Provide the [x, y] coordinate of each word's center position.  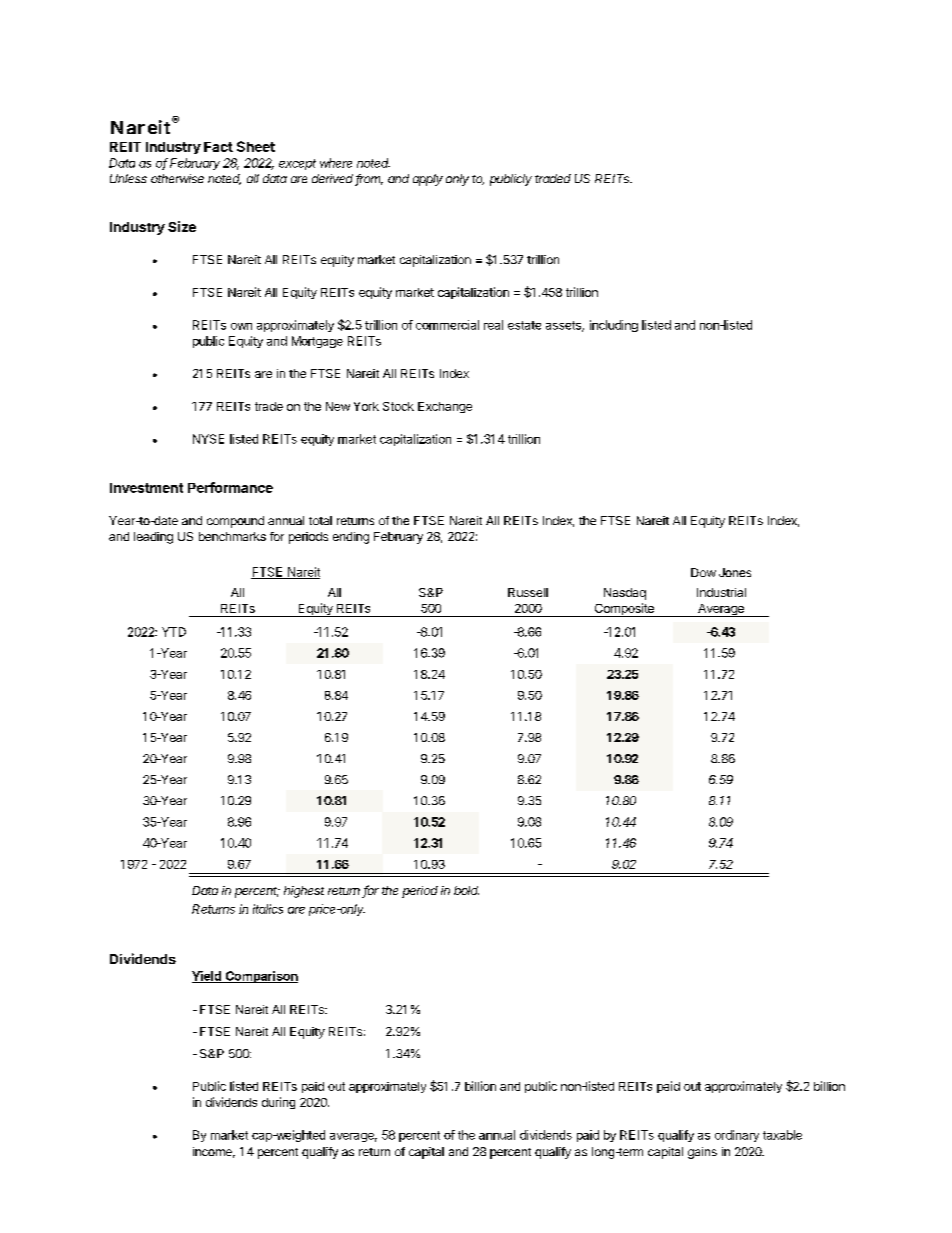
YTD [174, 632]
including [614, 326]
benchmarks [232, 536]
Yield [207, 977]
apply [428, 180]
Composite [624, 610]
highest [304, 892]
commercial [447, 325]
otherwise [177, 178]
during [278, 1103]
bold [466, 890]
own [241, 326]
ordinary [737, 1136]
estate [524, 325]
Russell [528, 592]
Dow [703, 572]
